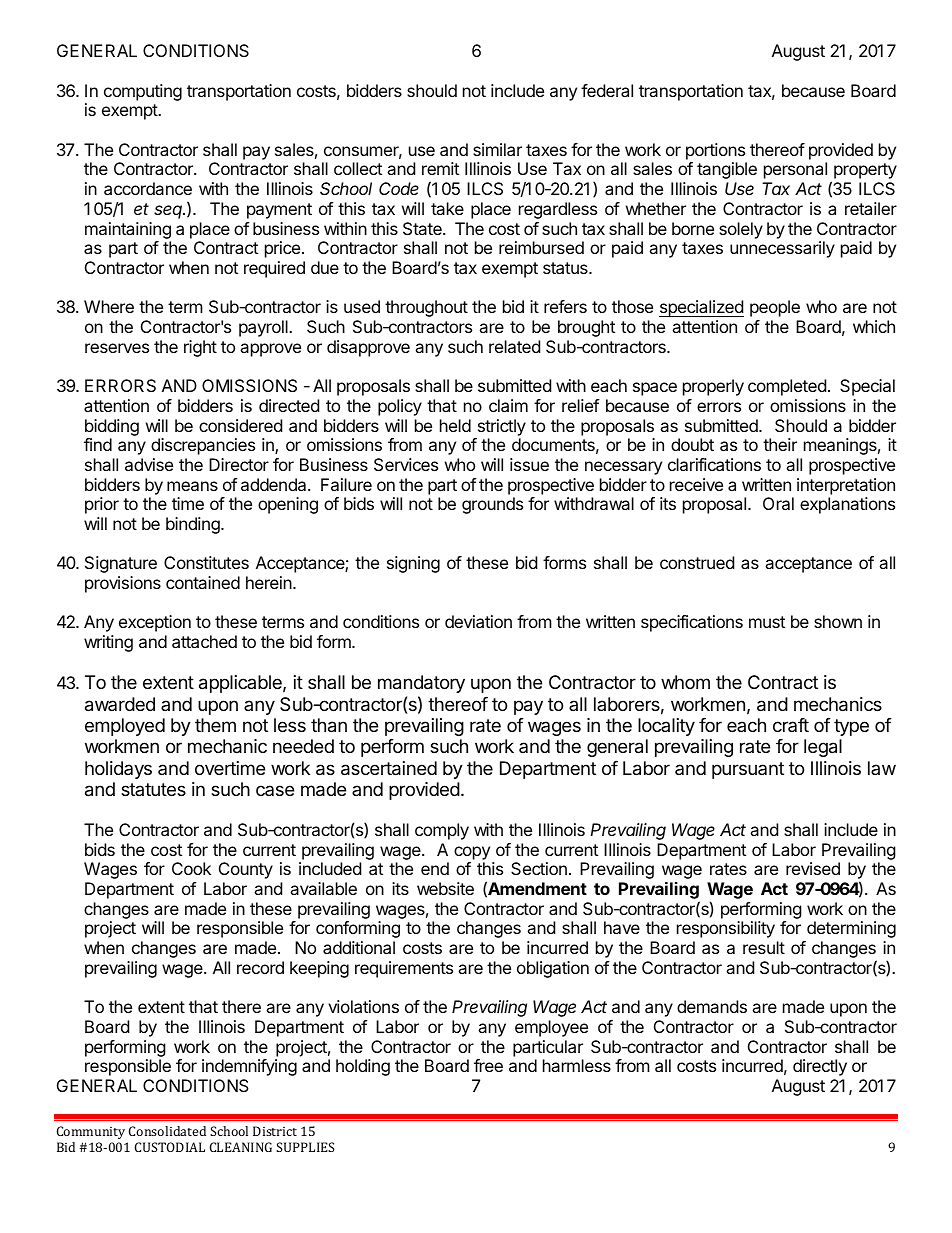  Describe the element at coordinates (260, 967) in the screenshot. I see `record` at that location.
